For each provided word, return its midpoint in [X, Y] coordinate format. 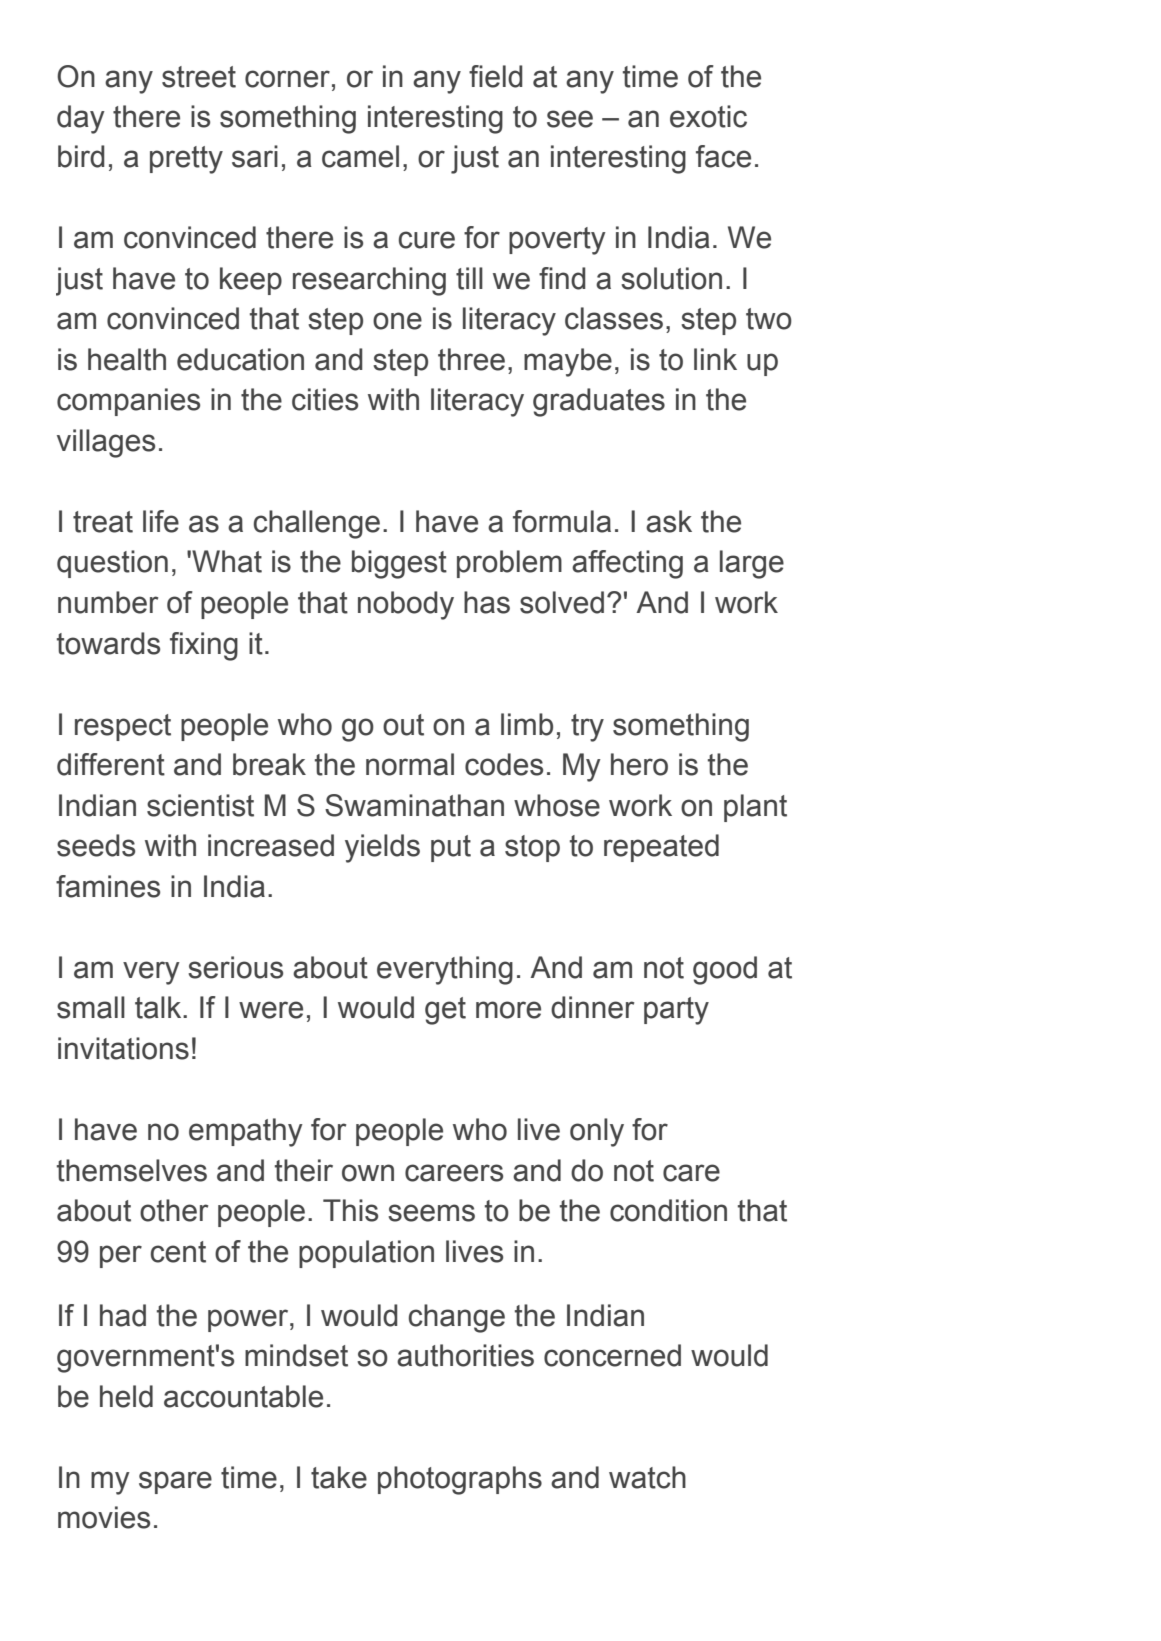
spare [175, 1482]
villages [106, 443]
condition [668, 1210]
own [368, 1173]
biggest [399, 564]
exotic [708, 116]
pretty [186, 160]
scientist [200, 805]
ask [669, 521]
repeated [661, 848]
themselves [132, 1170]
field [496, 76]
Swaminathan [414, 805]
